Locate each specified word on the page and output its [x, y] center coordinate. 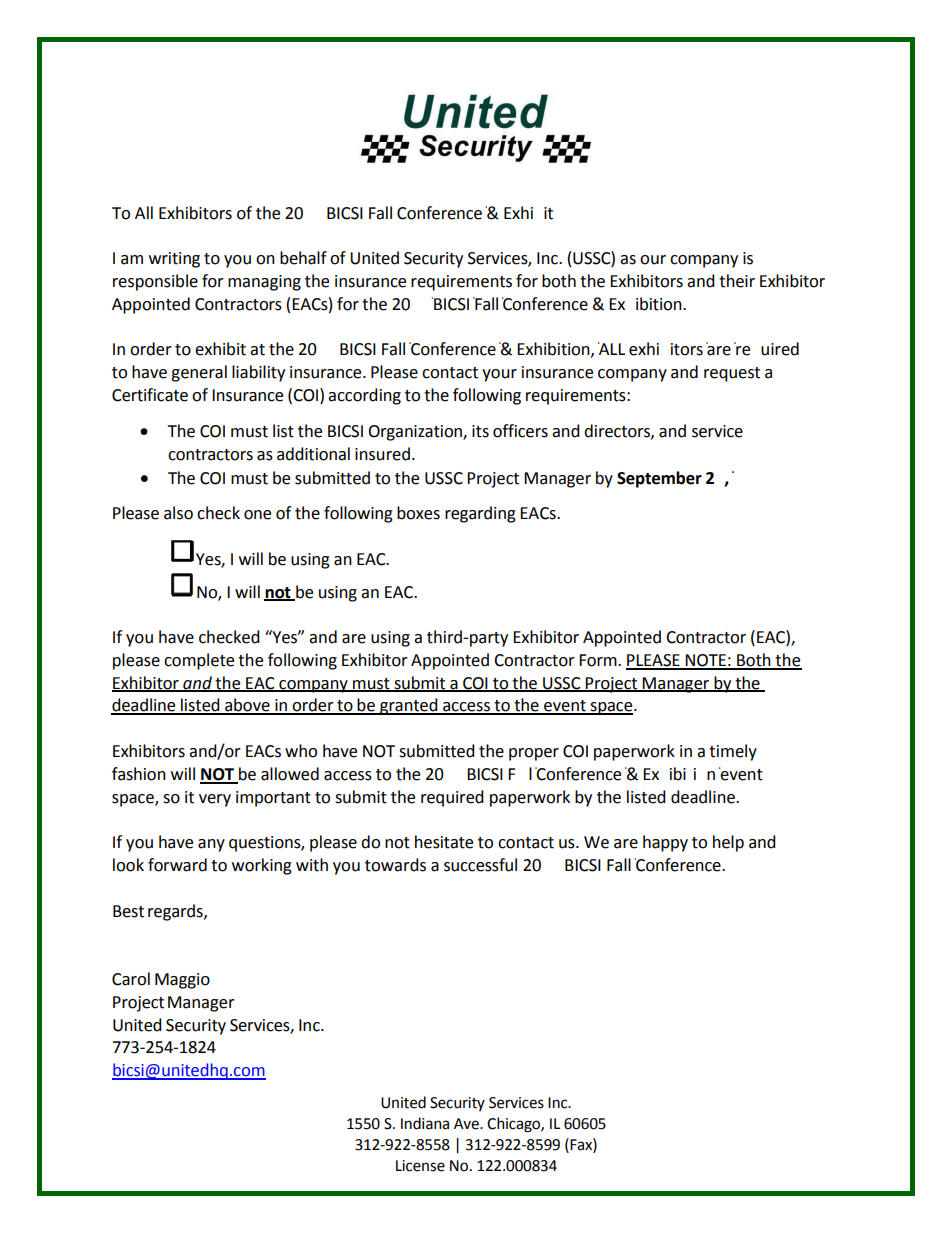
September [659, 479]
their [737, 281]
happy [665, 843]
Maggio [182, 981]
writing [174, 260]
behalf [303, 258]
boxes [418, 513]
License [420, 1166]
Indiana [425, 1123]
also [178, 513]
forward [177, 865]
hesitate [444, 842]
